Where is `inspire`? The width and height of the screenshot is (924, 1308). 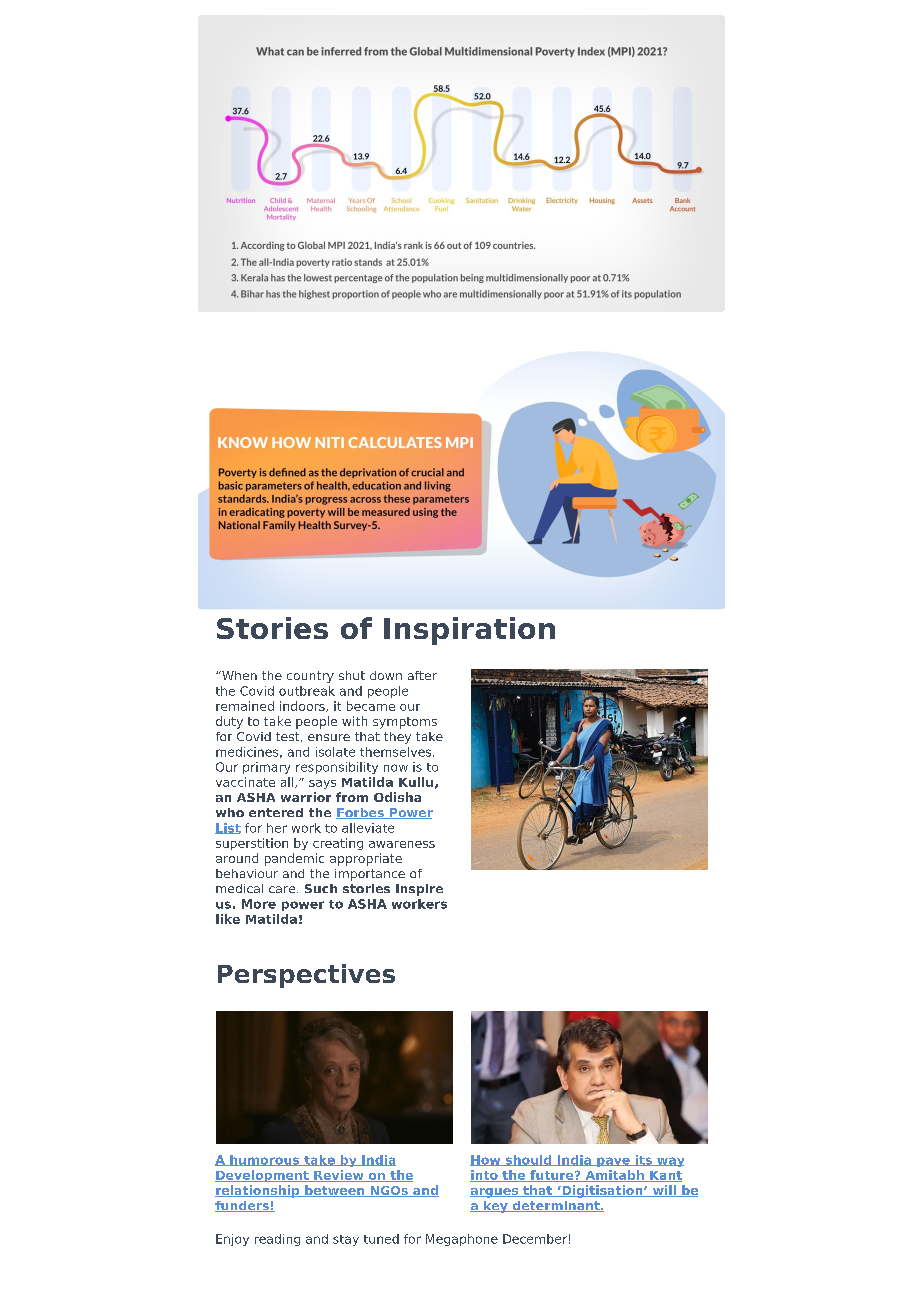
inspire is located at coordinates (419, 890).
